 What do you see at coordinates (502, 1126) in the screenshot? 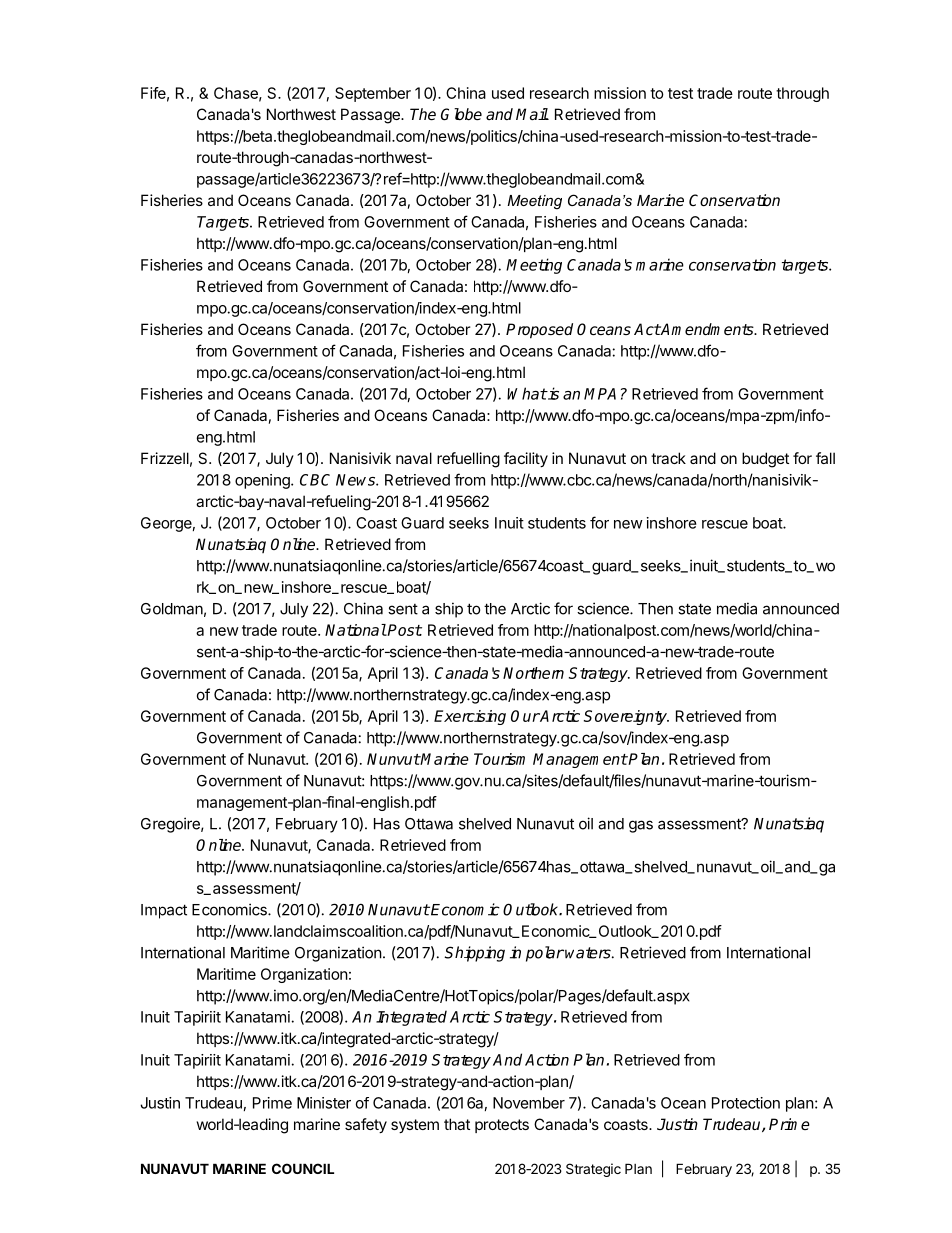
I see `protects` at bounding box center [502, 1126].
